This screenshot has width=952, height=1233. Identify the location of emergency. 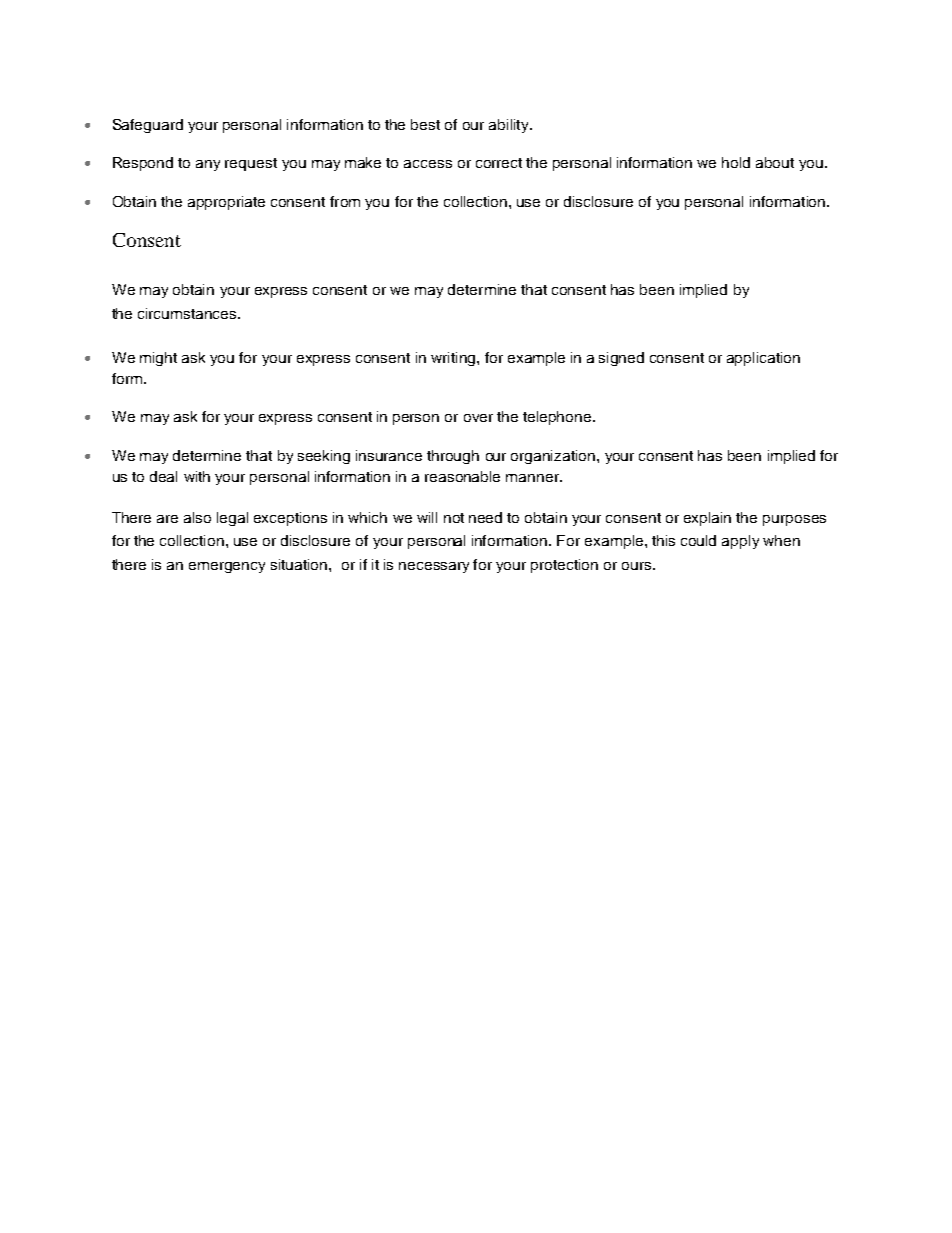
(227, 567).
